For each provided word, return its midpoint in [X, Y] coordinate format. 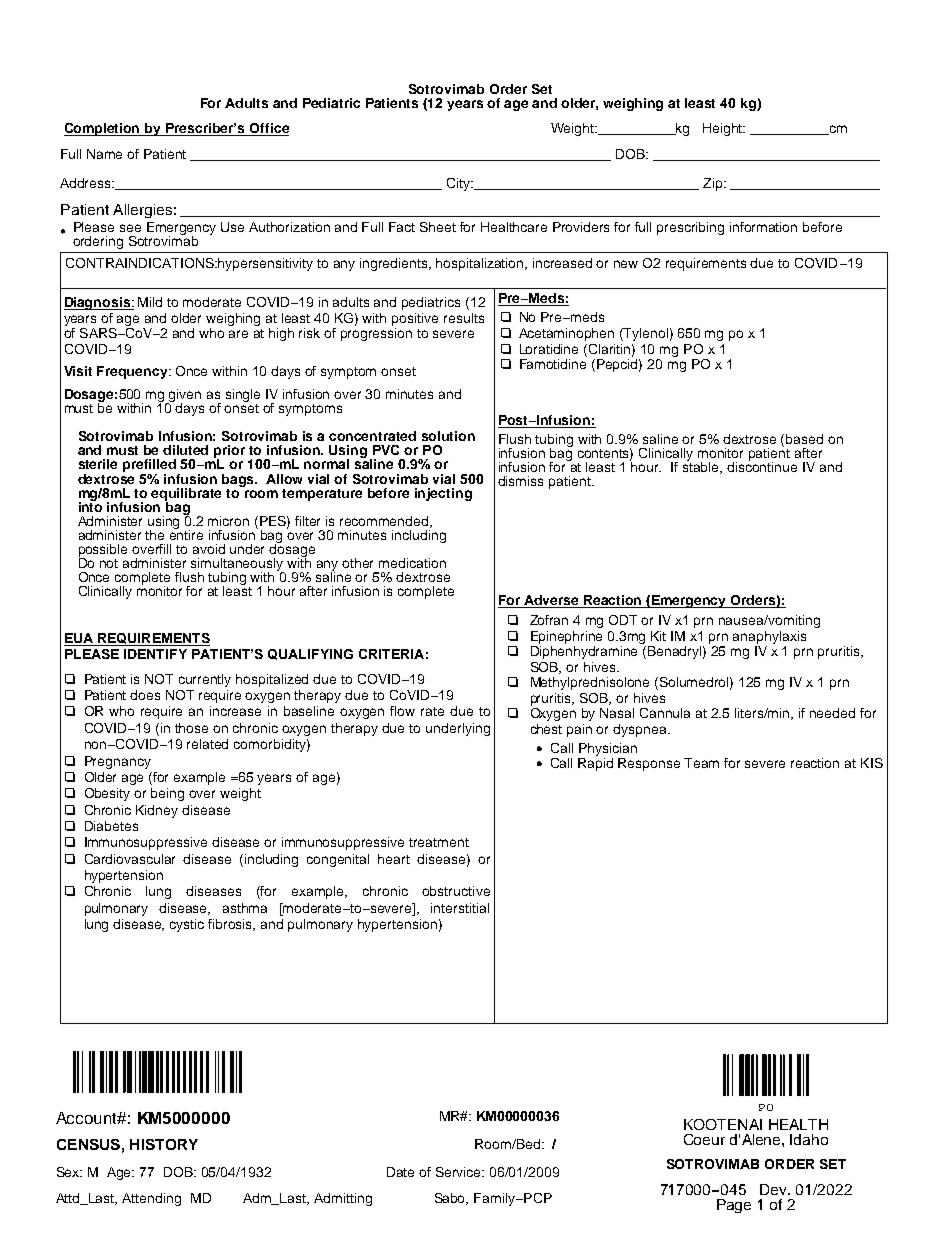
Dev [775, 1189]
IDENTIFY [155, 654]
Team [701, 763]
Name [104, 154]
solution [448, 436]
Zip [714, 184]
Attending [151, 1199]
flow [402, 711]
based [804, 439]
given [184, 397]
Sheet [438, 227]
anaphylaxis [769, 637]
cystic [187, 925]
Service [460, 1172]
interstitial [460, 908]
